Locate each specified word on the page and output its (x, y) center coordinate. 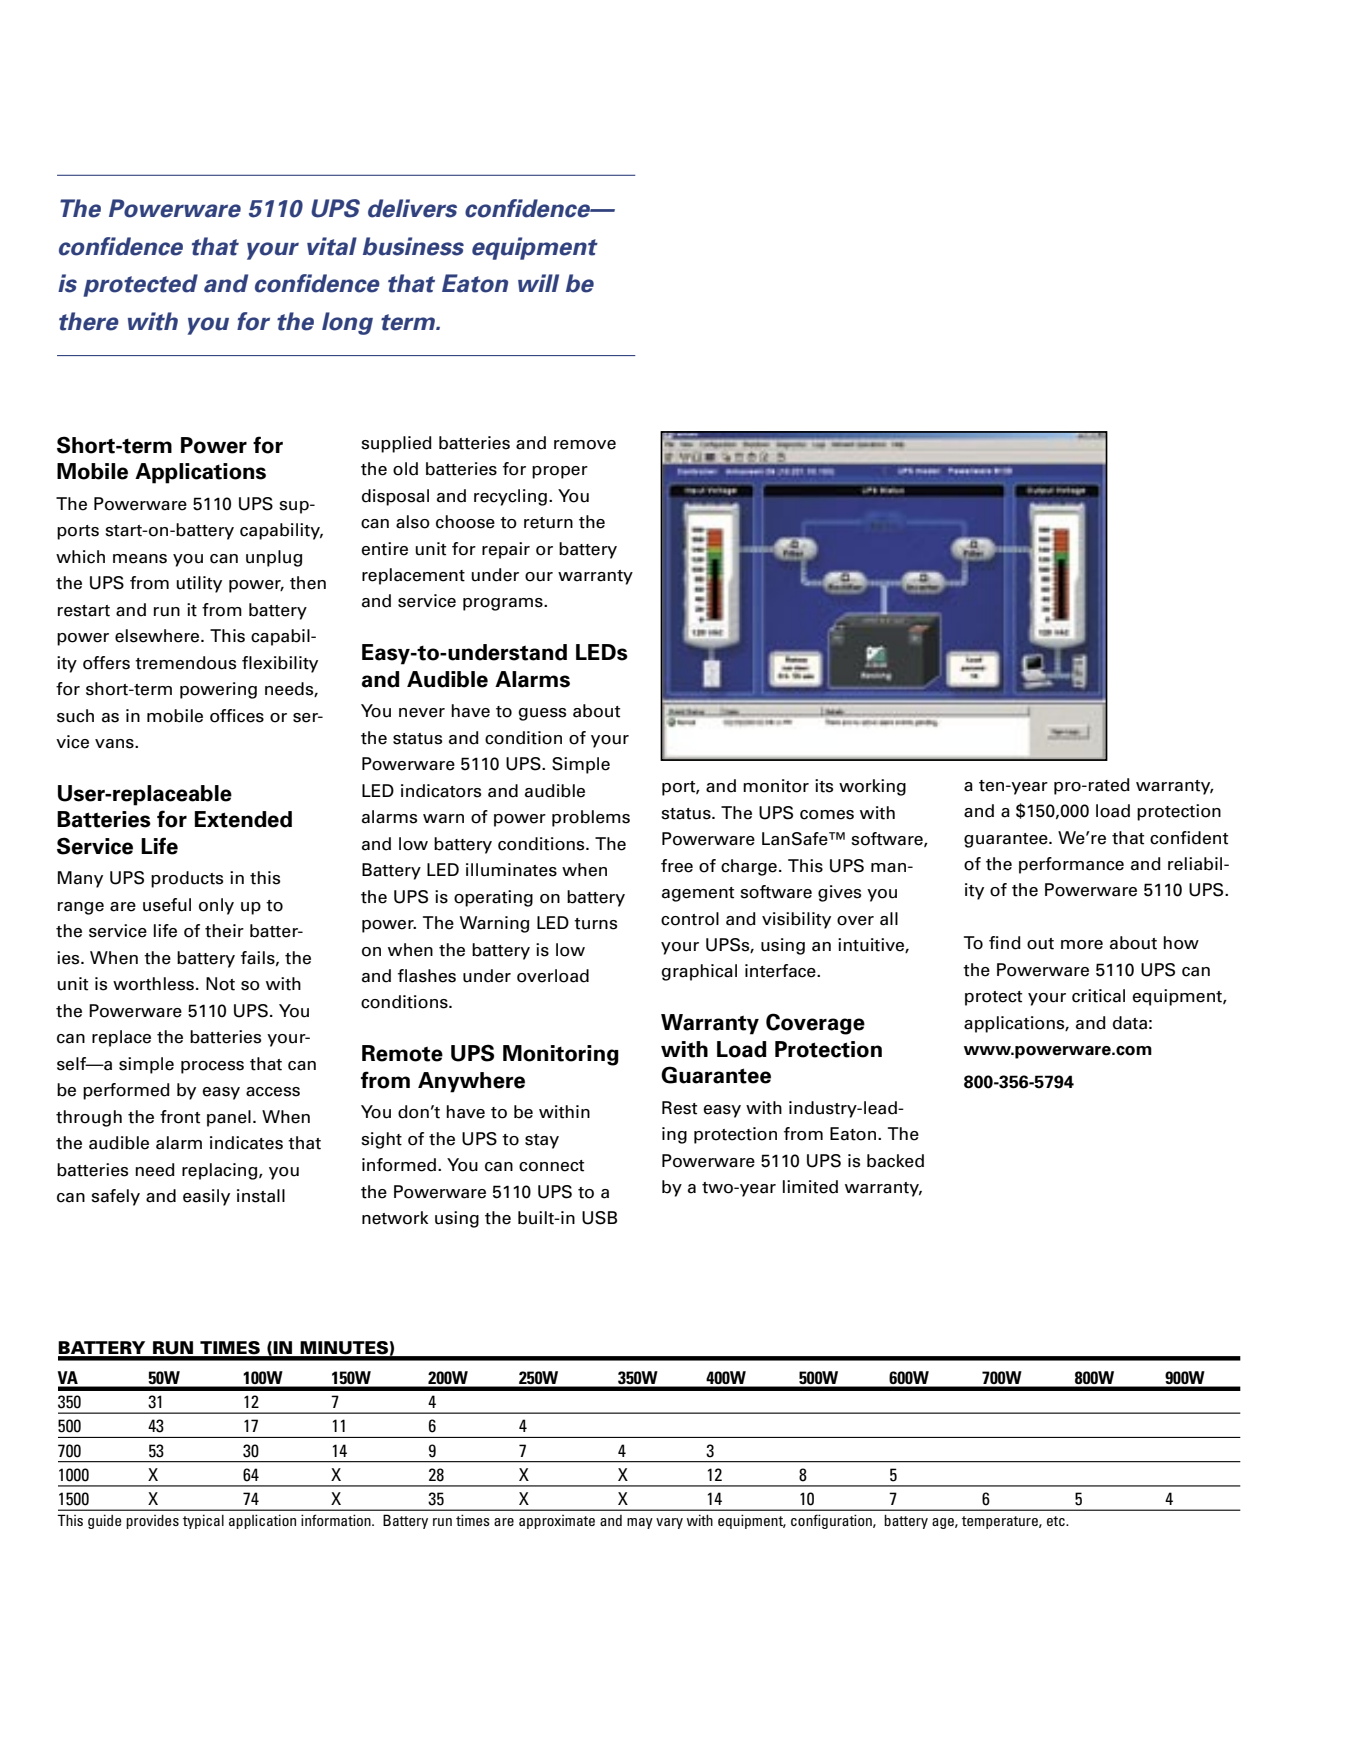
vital (332, 246)
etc (1057, 1521)
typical (203, 1521)
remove (585, 445)
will (538, 283)
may (640, 1523)
